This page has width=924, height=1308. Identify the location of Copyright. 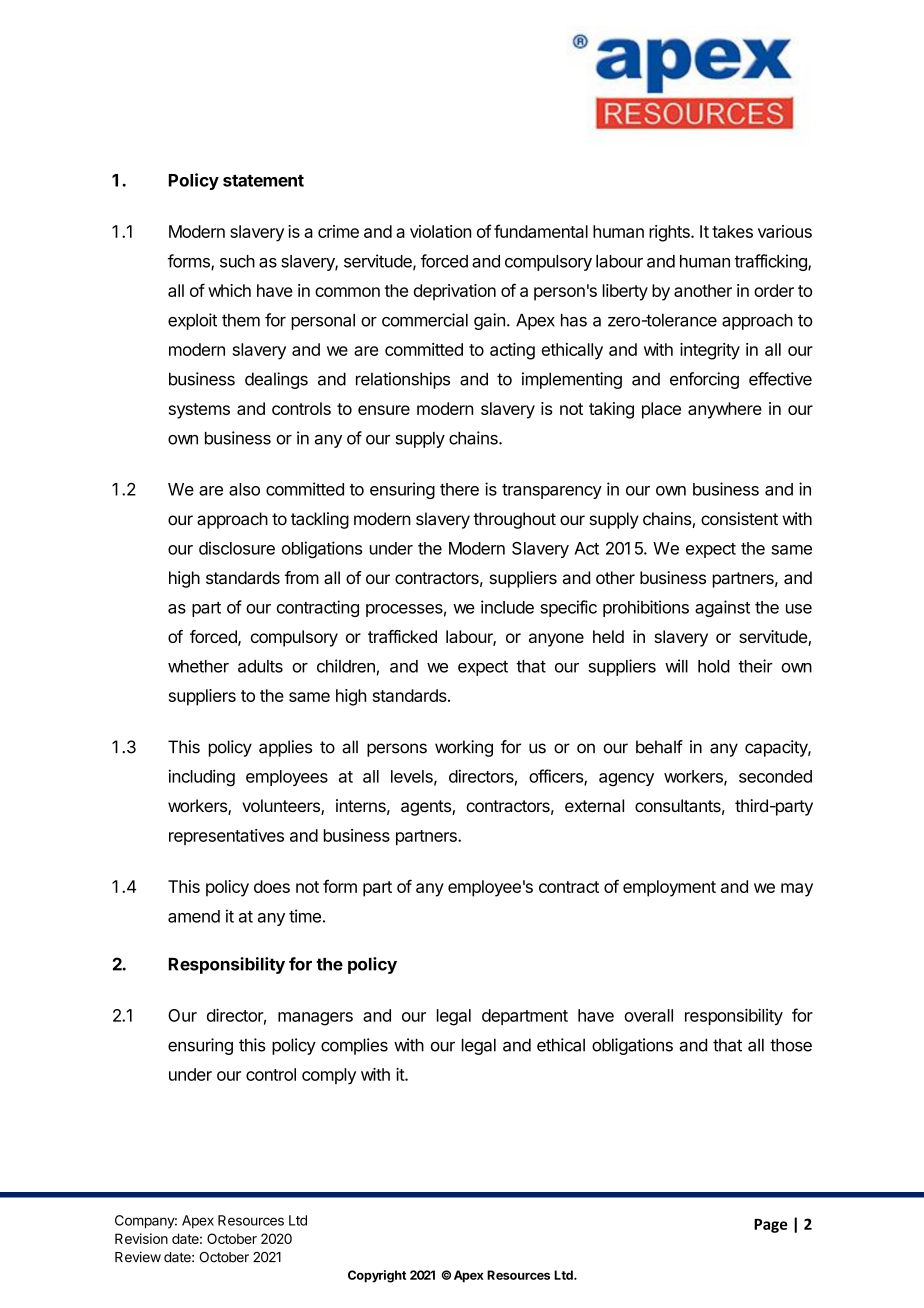
(377, 1276).
